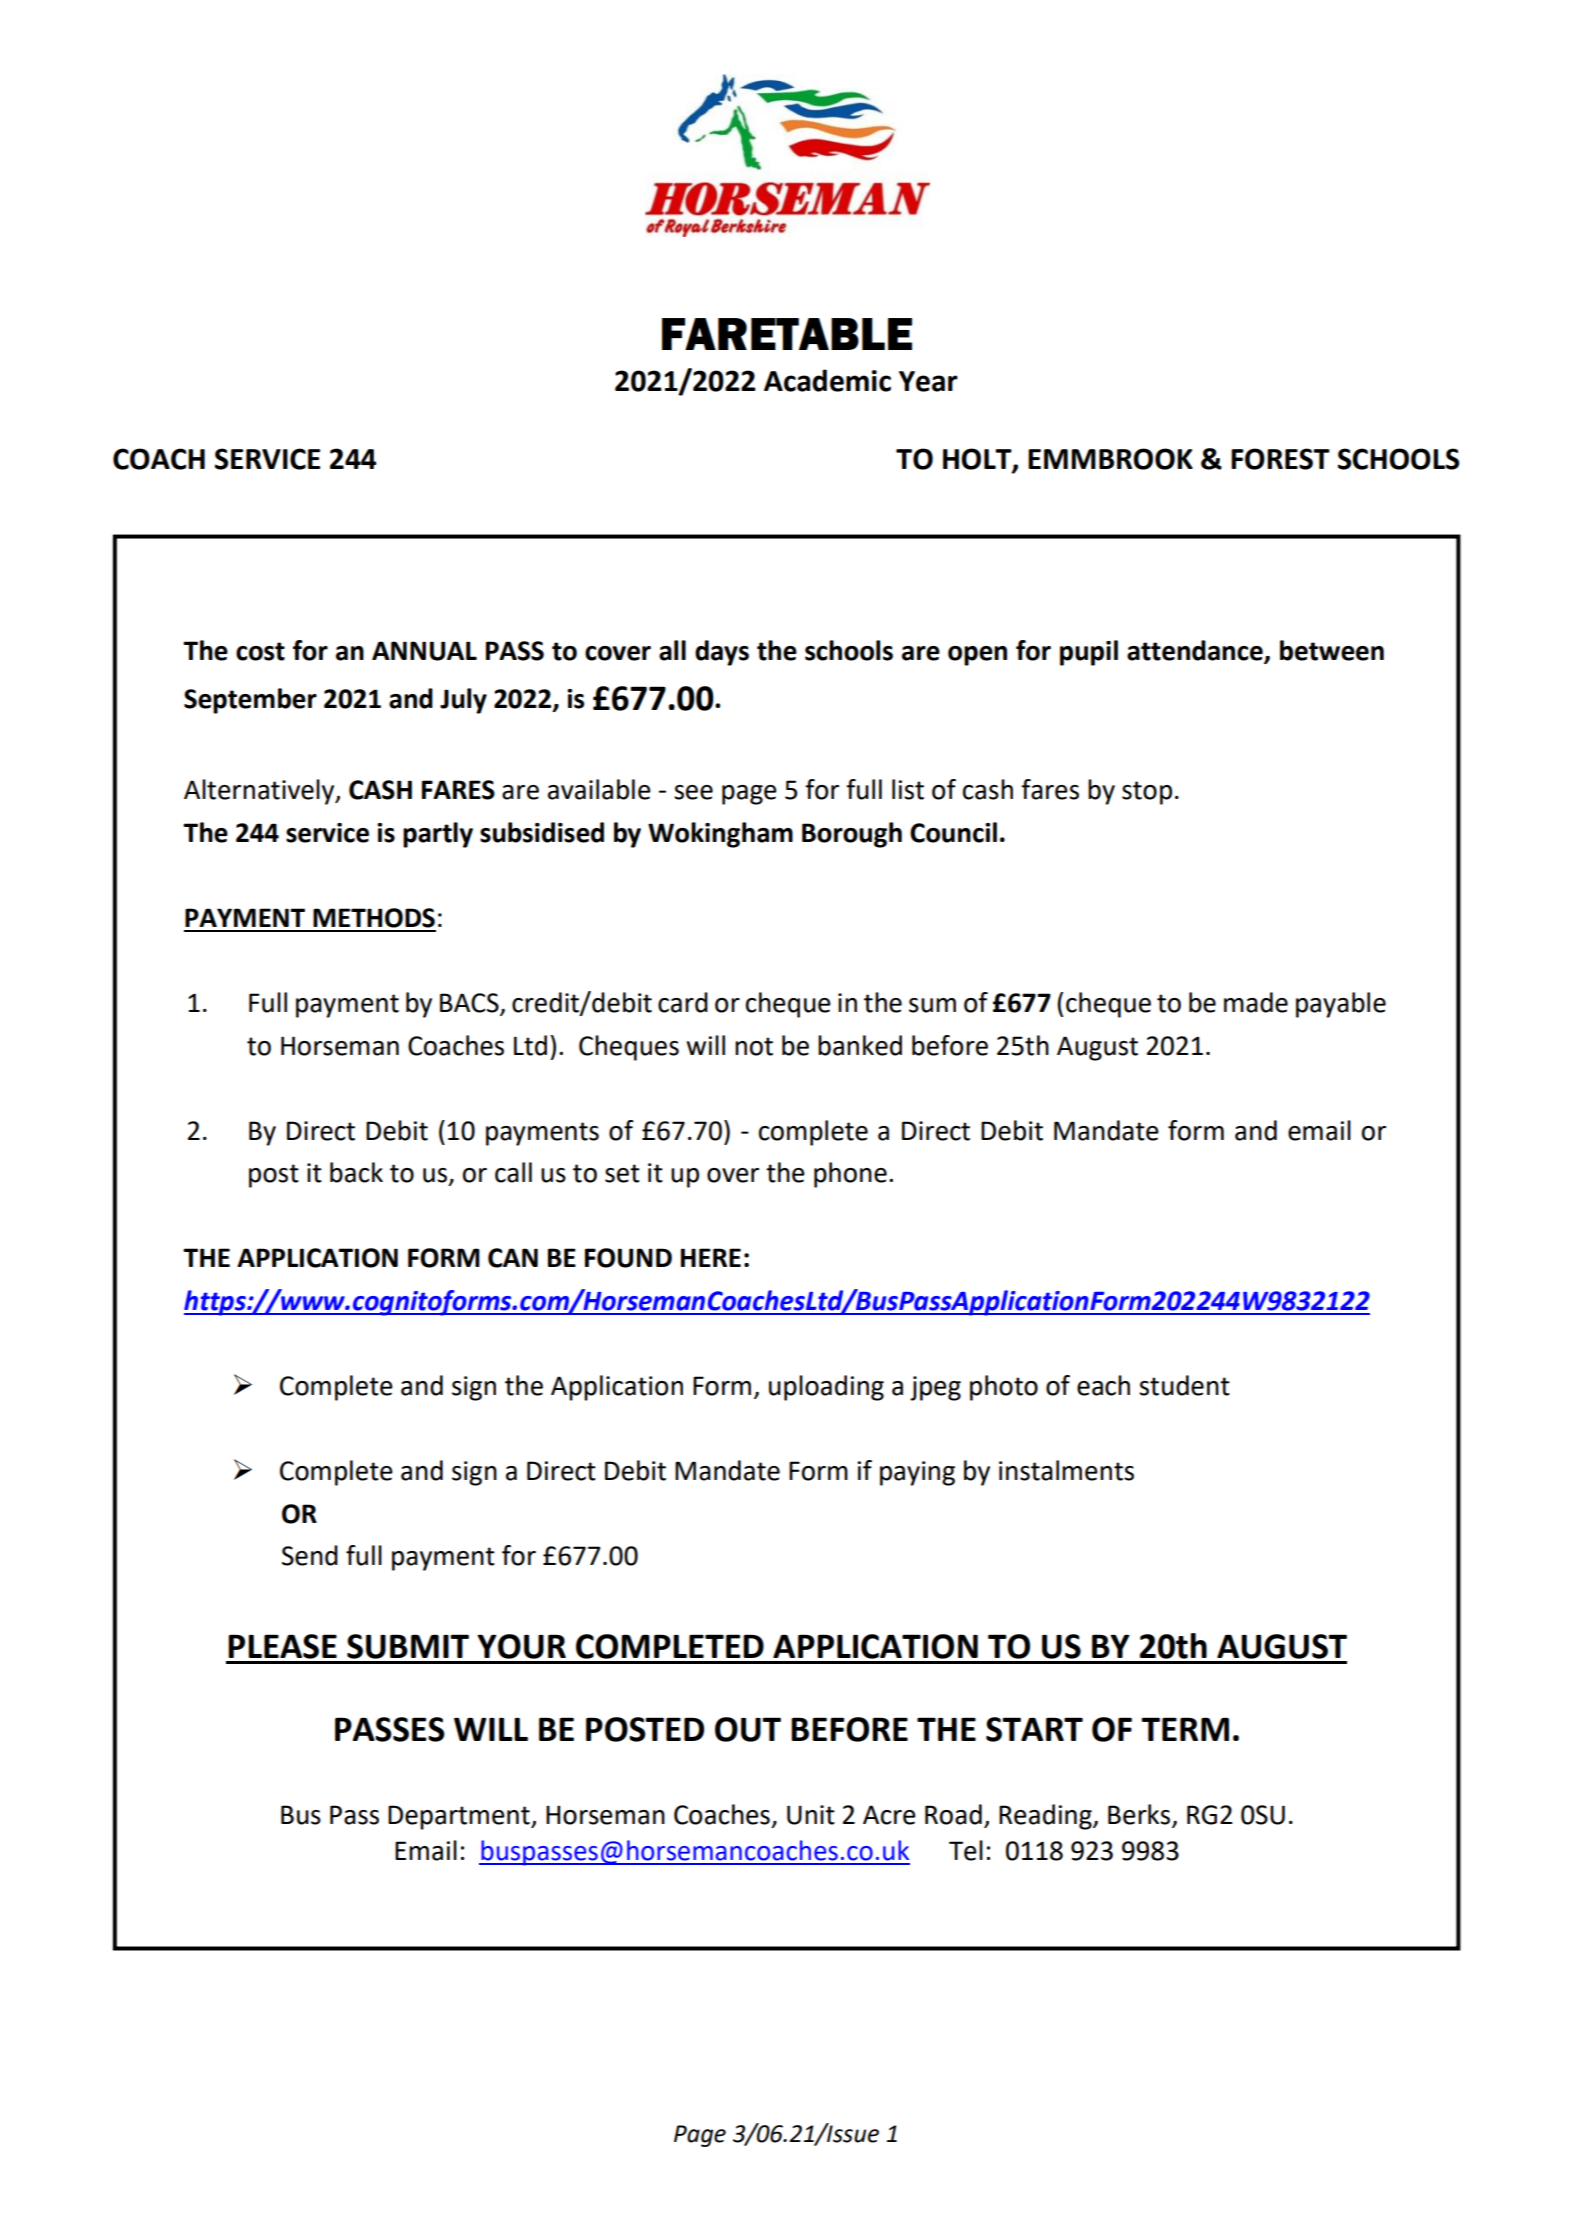  I want to click on Department, so click(460, 1817).
